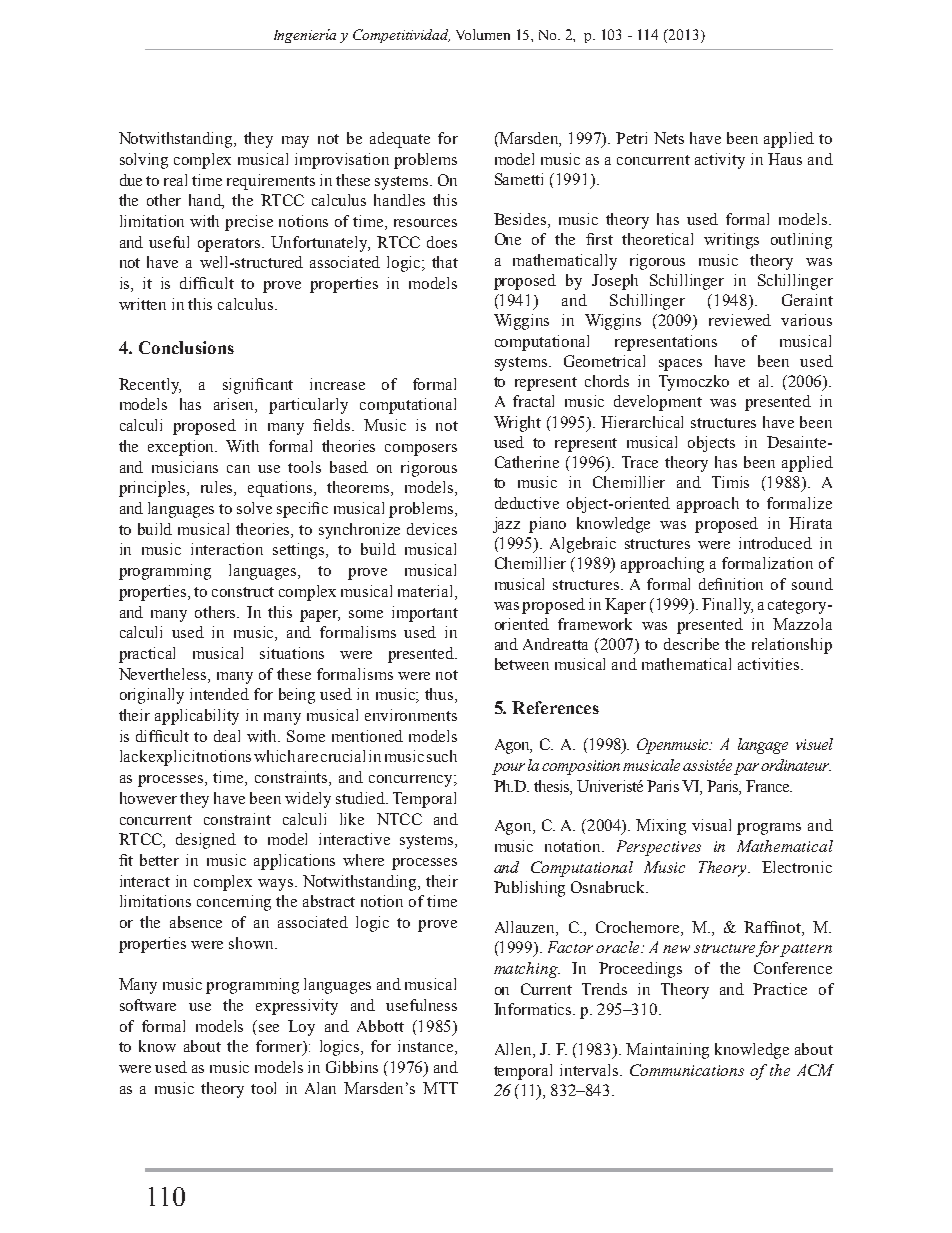 The image size is (952, 1233). Describe the element at coordinates (720, 161) in the screenshot. I see `activity` at that location.
